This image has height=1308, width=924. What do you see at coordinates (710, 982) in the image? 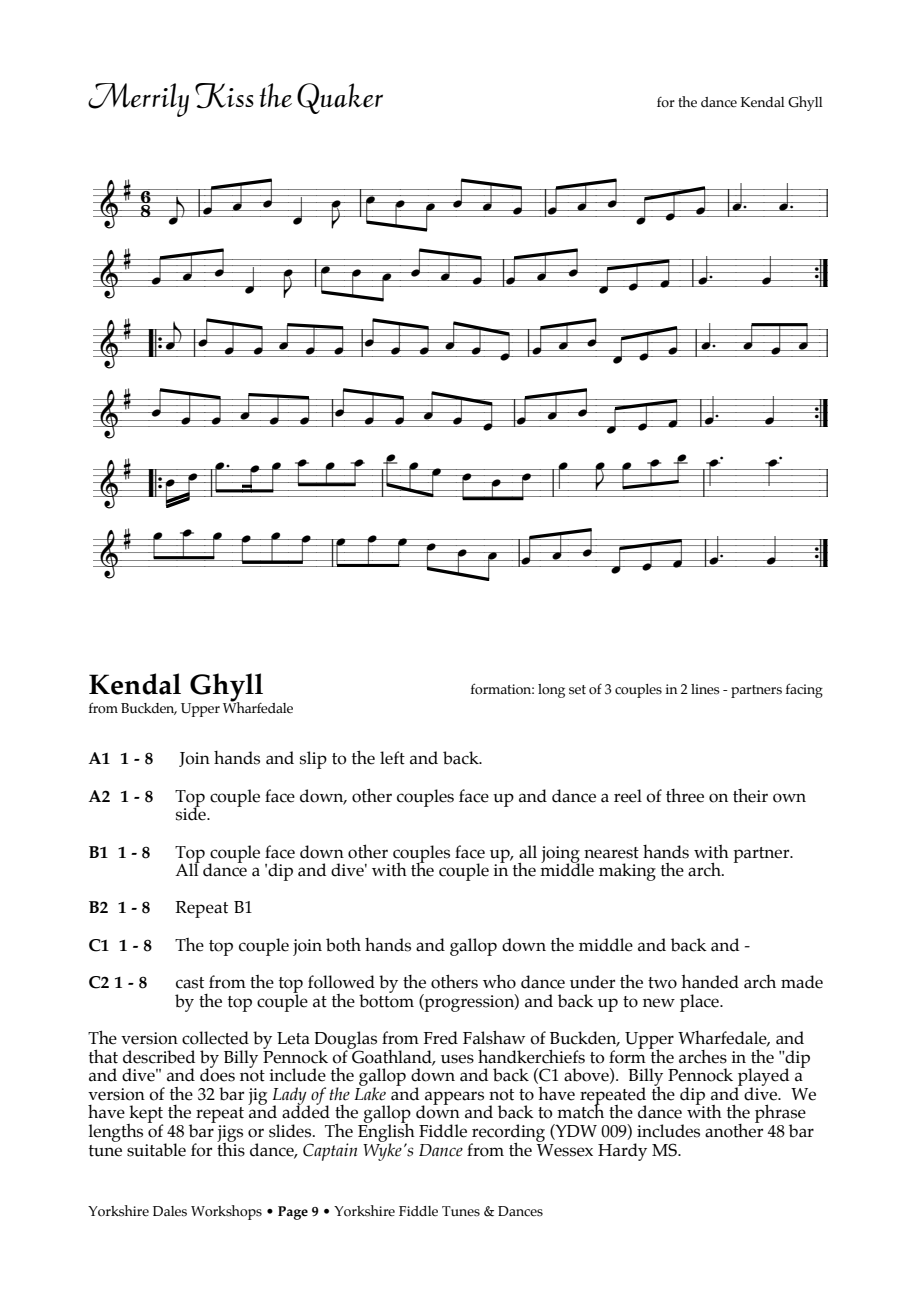
I see `handed` at bounding box center [710, 982].
